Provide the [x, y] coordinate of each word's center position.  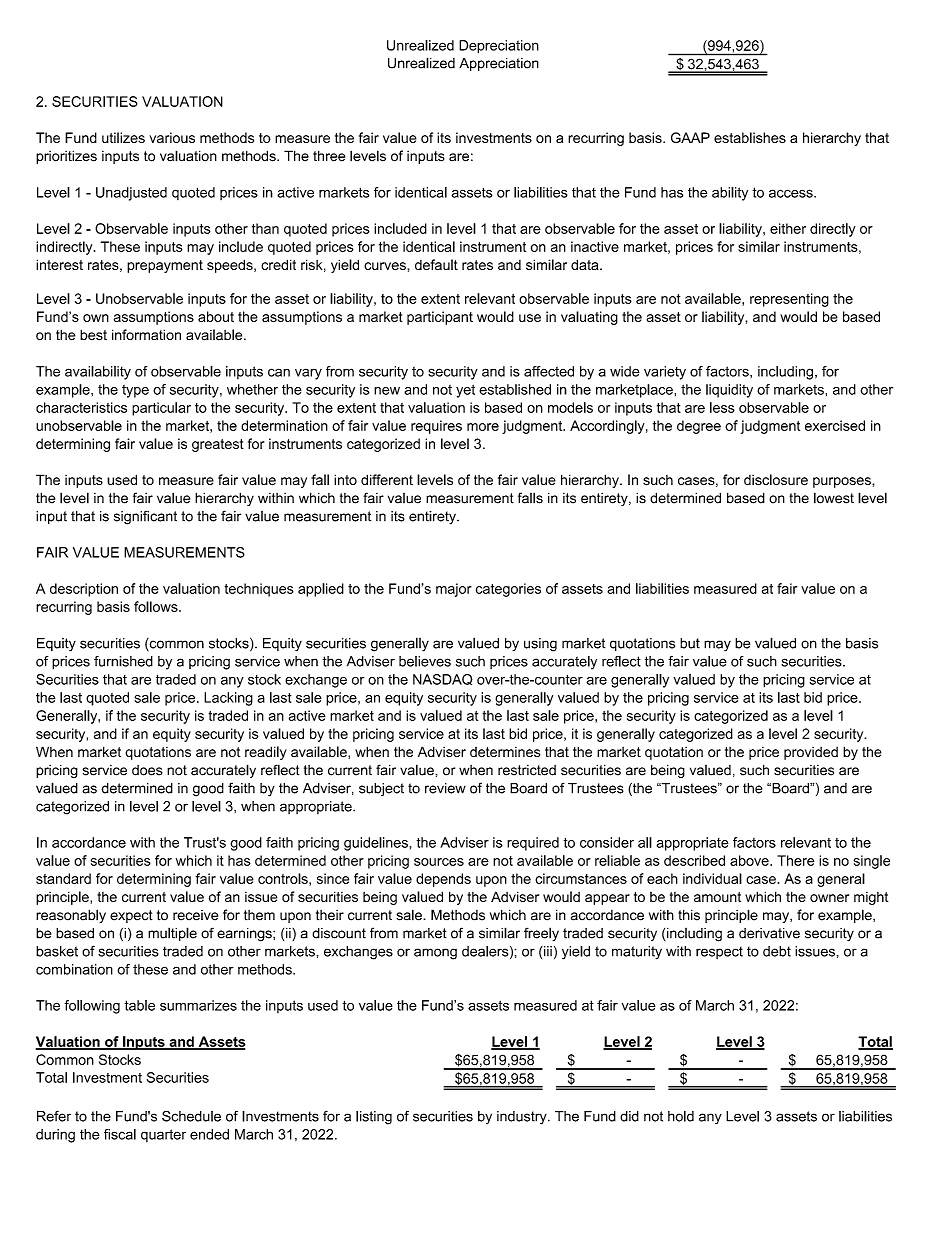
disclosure [776, 480]
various [172, 137]
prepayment [165, 266]
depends [443, 880]
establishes [750, 137]
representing [789, 300]
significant [145, 517]
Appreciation [499, 64]
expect [131, 916]
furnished [123, 661]
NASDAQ [443, 679]
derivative [769, 933]
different [387, 479]
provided [811, 753]
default [436, 264]
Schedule [191, 1116]
